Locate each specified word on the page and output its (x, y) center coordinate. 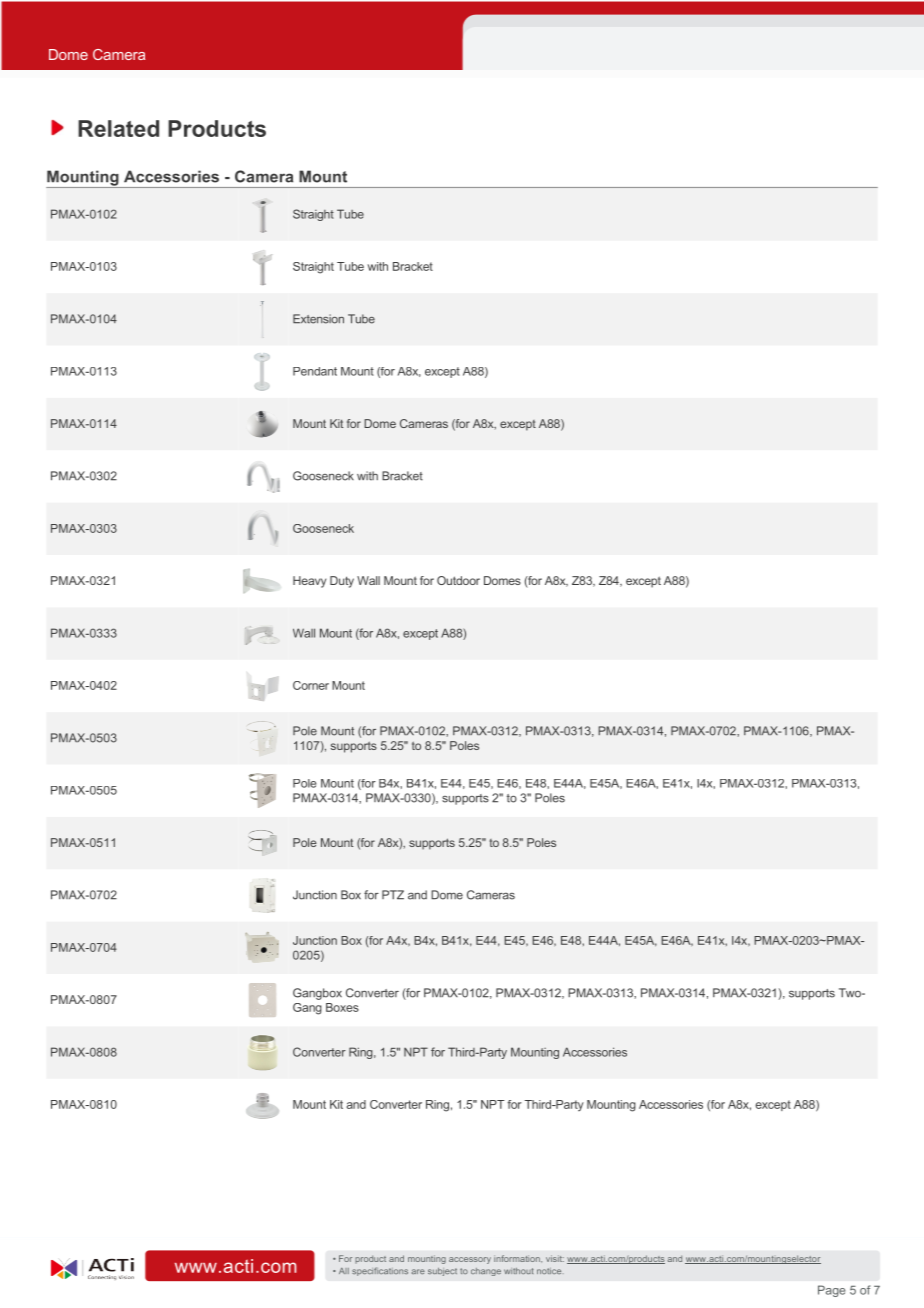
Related (118, 128)
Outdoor (458, 580)
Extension (318, 319)
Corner (311, 685)
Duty (342, 582)
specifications (380, 1271)
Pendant (315, 371)
